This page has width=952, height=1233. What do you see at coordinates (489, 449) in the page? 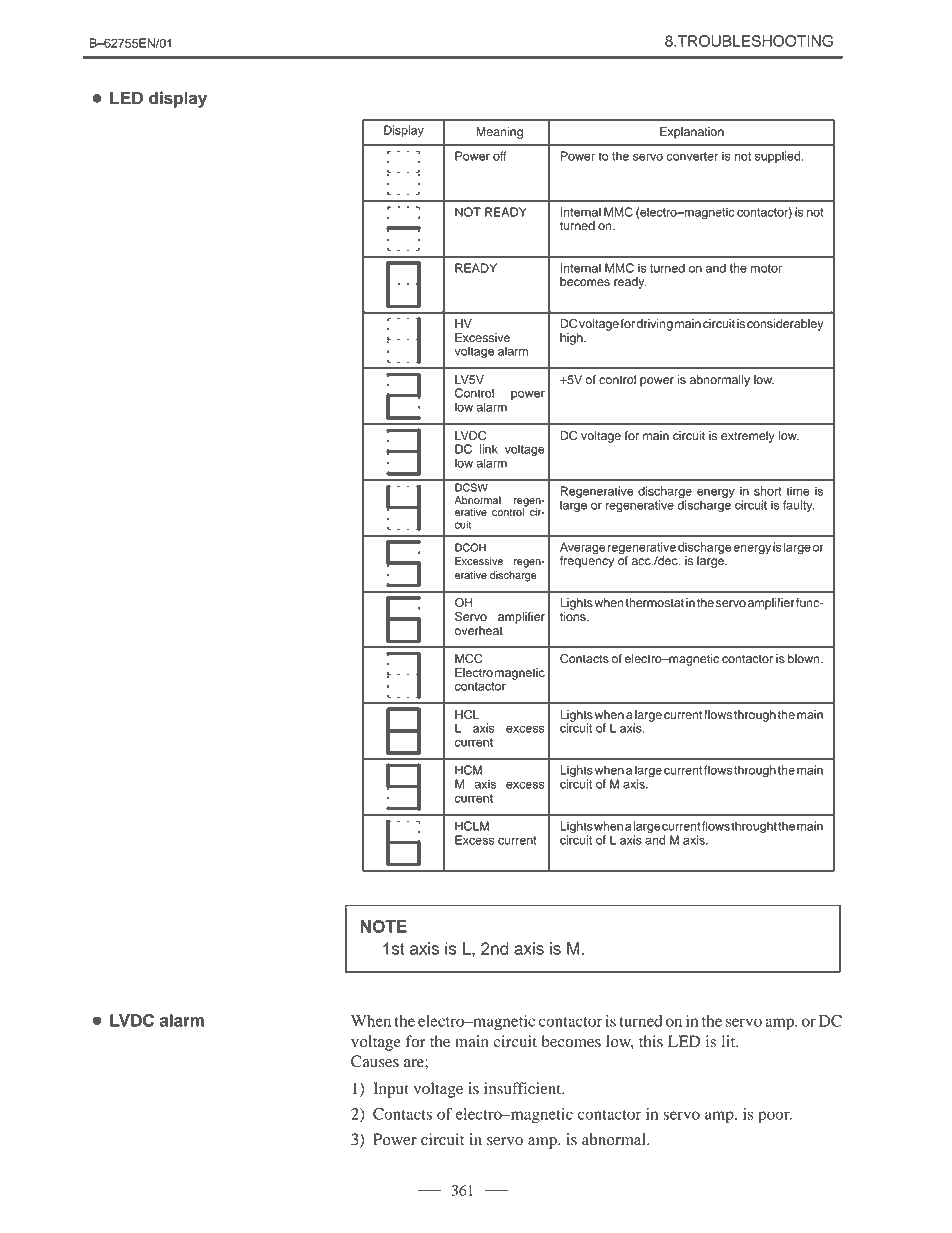
I see `link` at bounding box center [489, 449].
